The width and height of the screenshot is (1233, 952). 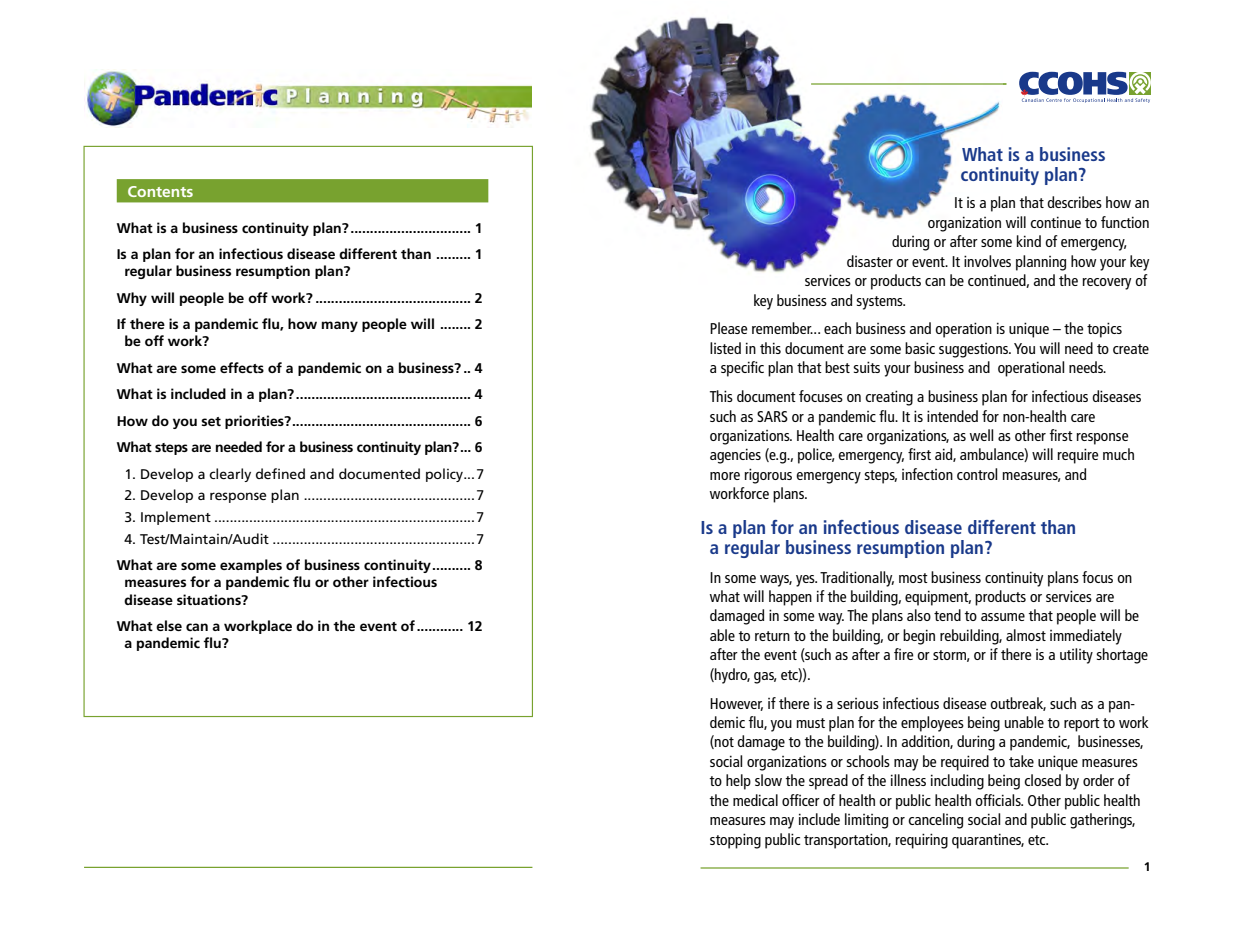 What do you see at coordinates (251, 566) in the screenshot?
I see `examples` at bounding box center [251, 566].
